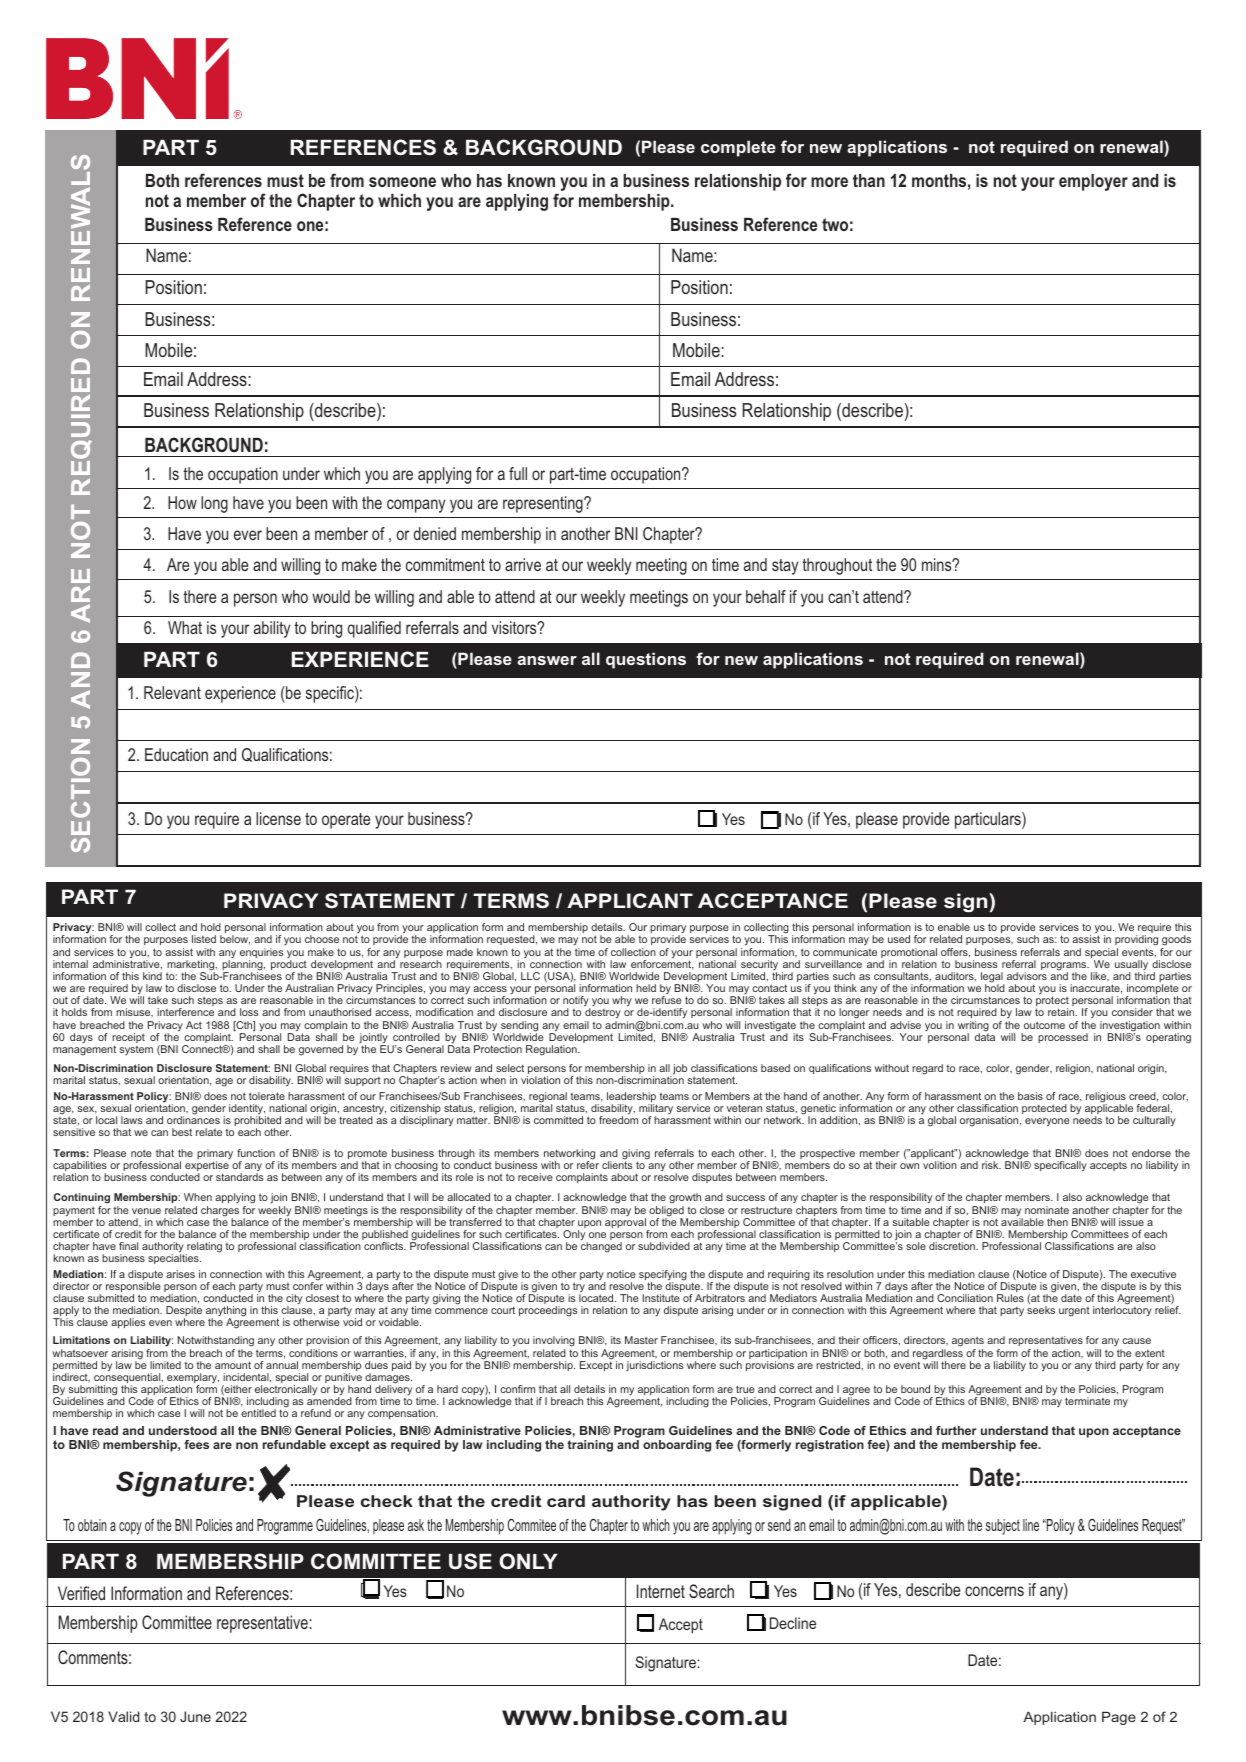 The width and height of the screenshot is (1246, 1762). I want to click on Page, so click(1119, 1718).
